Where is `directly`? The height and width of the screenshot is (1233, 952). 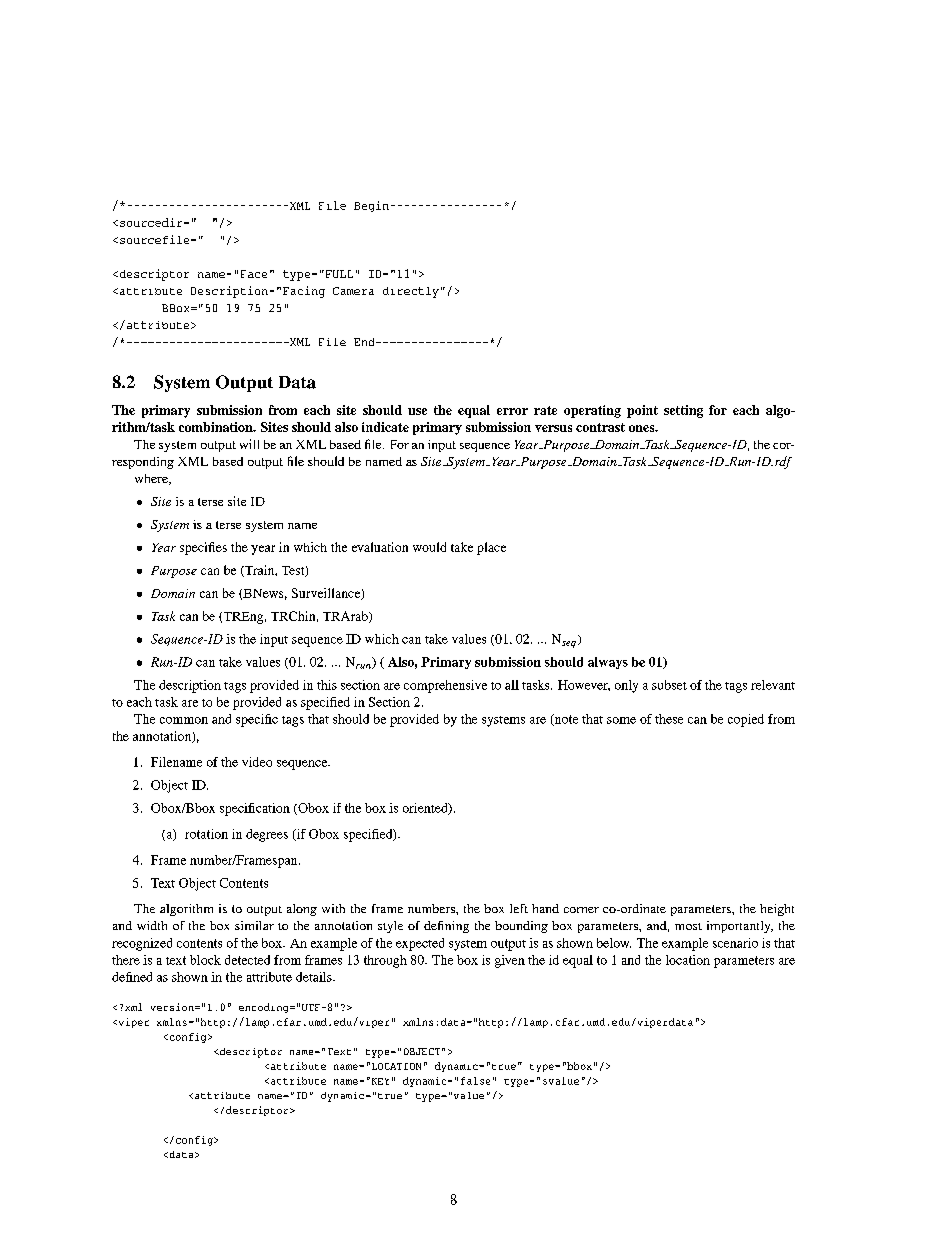 directly is located at coordinates (411, 292).
